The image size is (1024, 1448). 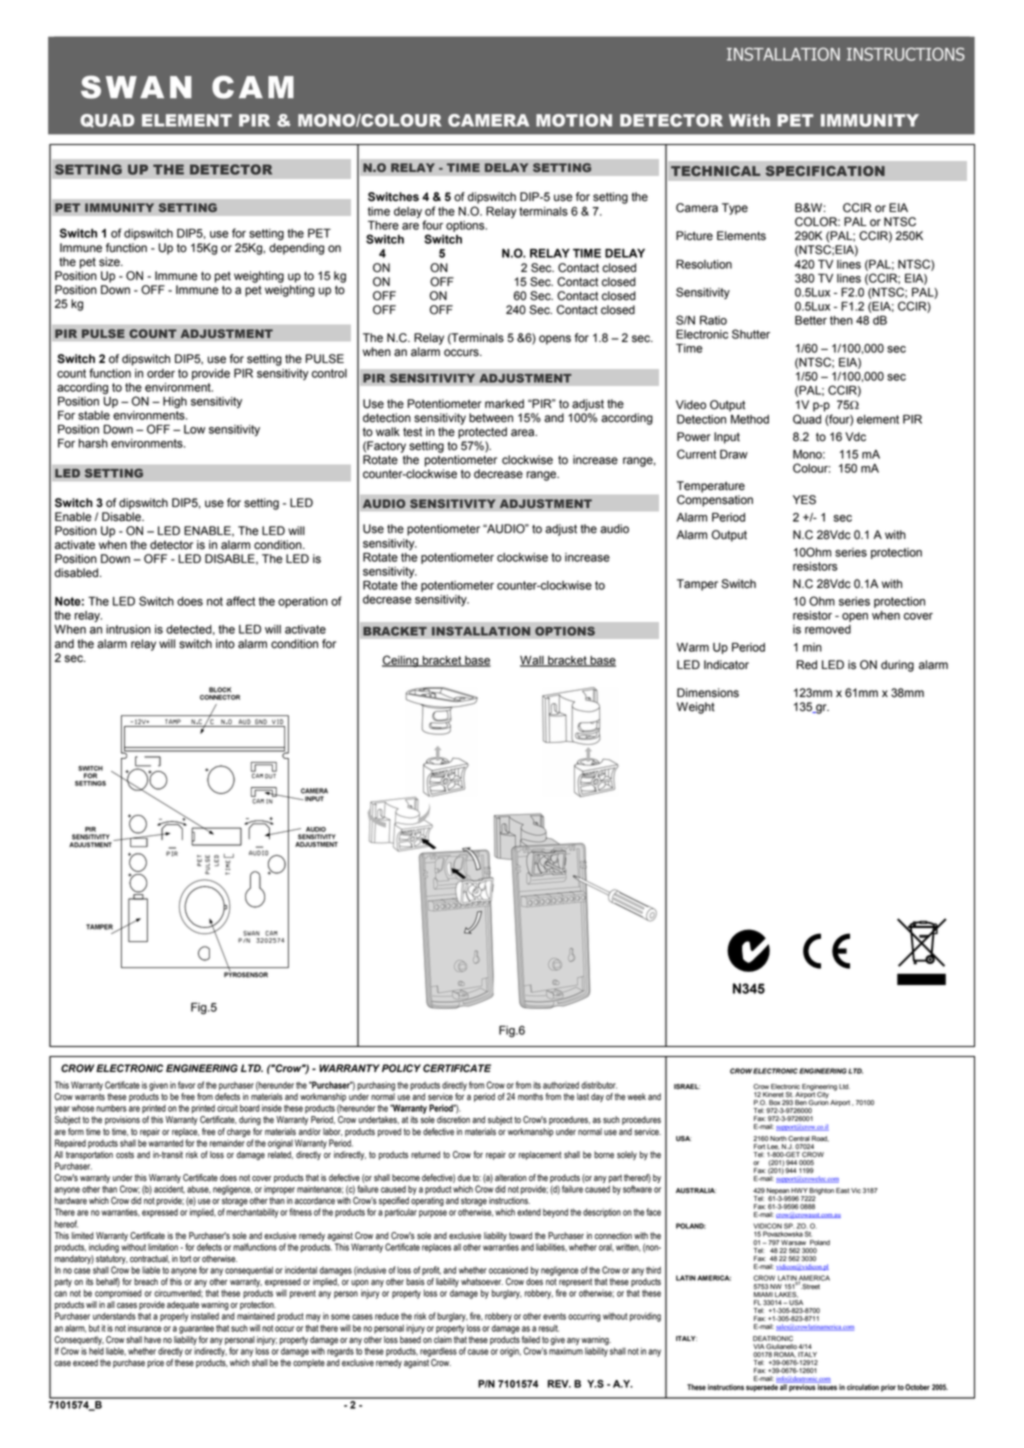 I want to click on protected, so click(x=482, y=433).
